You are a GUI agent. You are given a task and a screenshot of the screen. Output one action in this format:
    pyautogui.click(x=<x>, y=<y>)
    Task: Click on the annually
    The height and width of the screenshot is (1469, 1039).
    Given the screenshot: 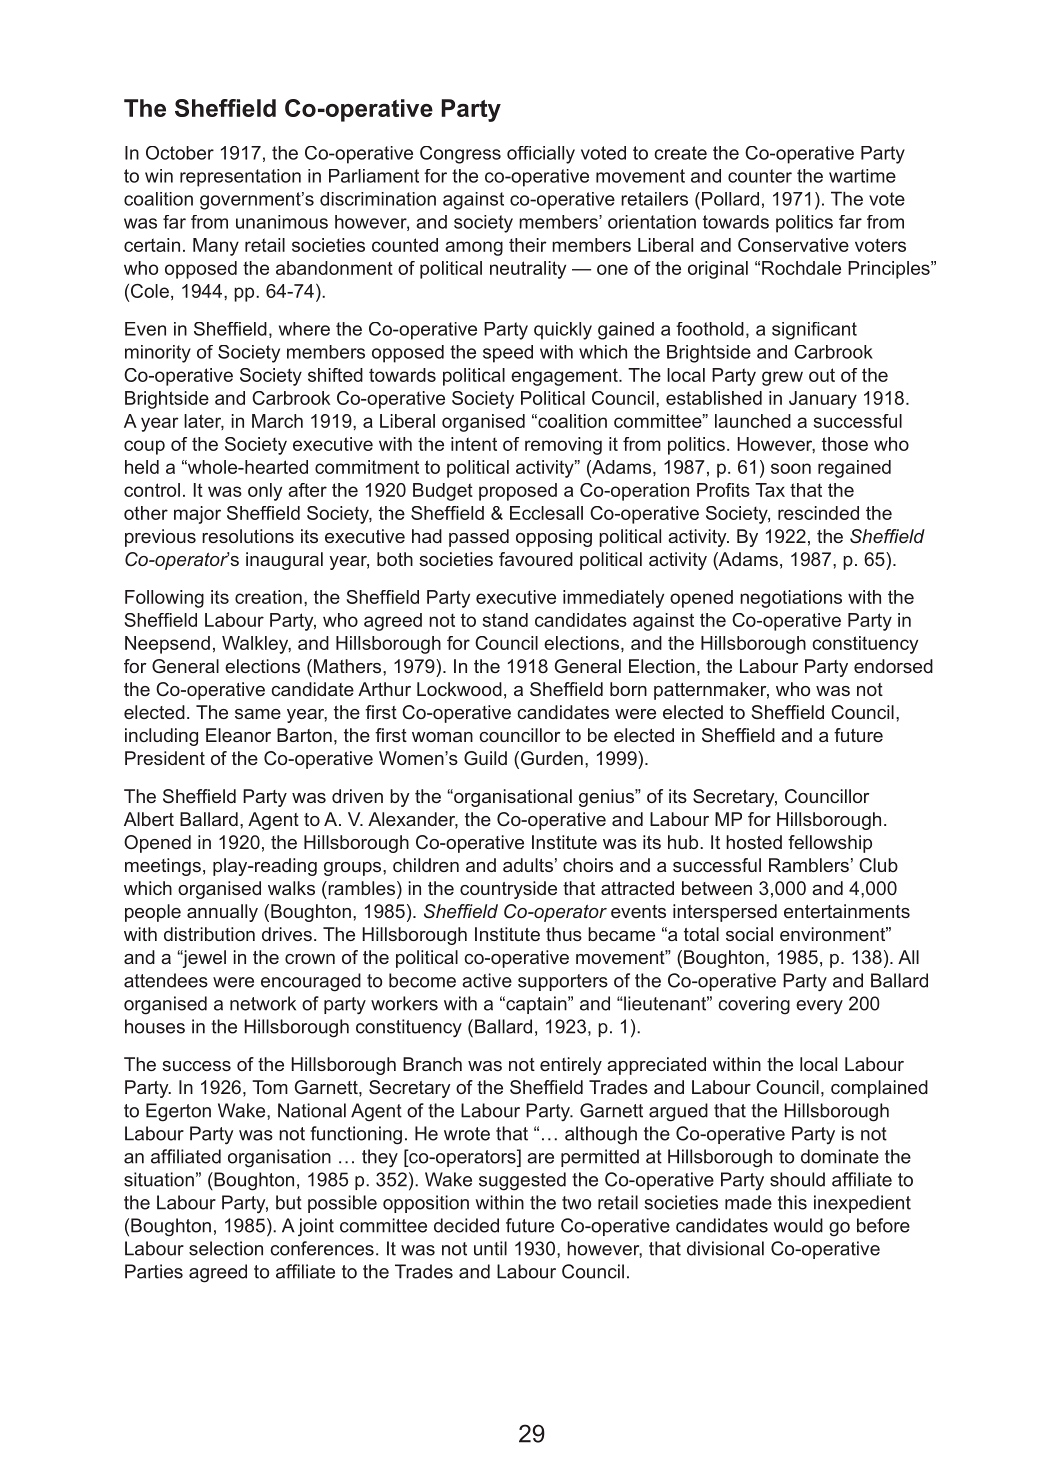 What is the action you would take?
    pyautogui.click(x=222, y=913)
